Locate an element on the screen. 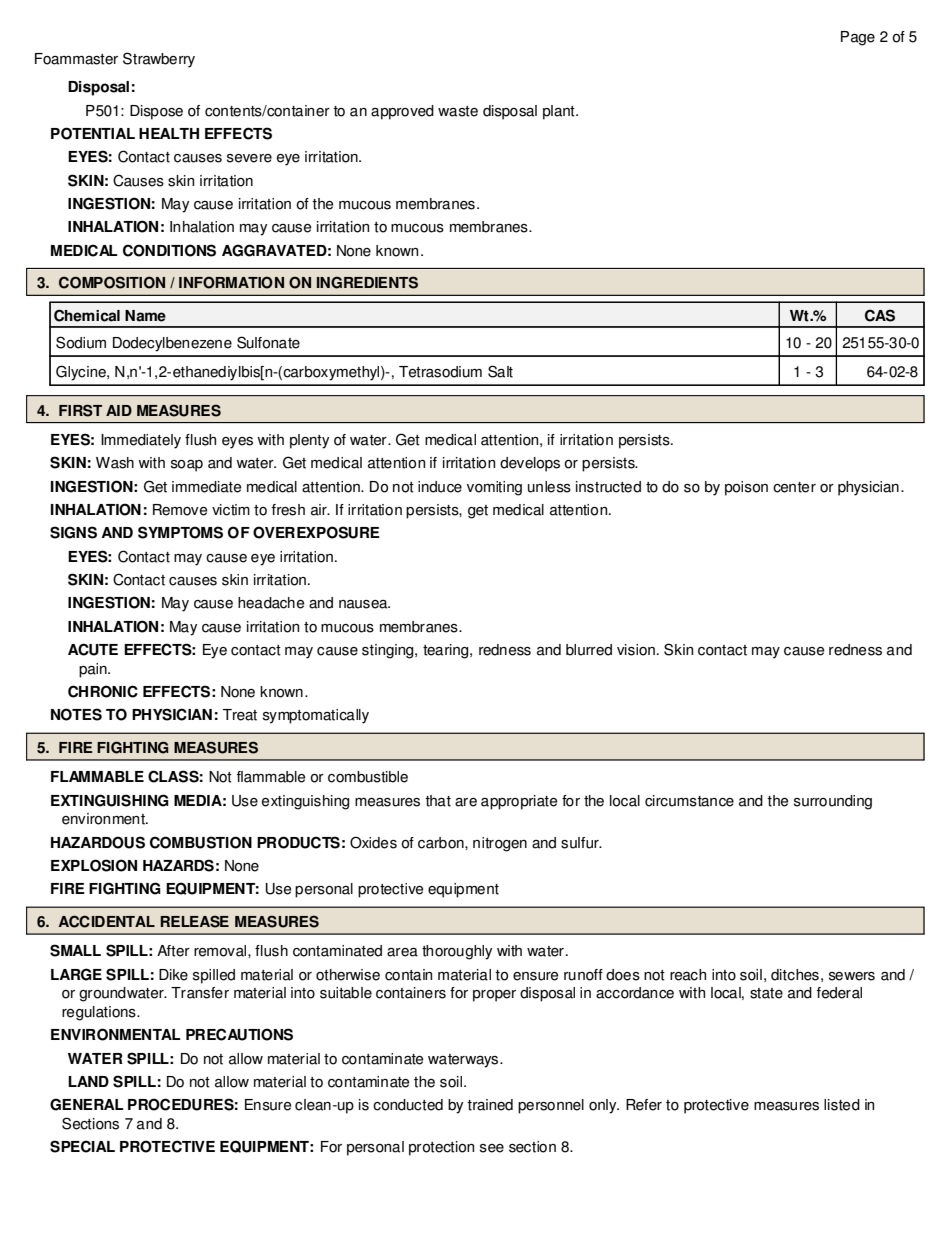 This screenshot has height=1233, width=952. nitrogen is located at coordinates (500, 844).
